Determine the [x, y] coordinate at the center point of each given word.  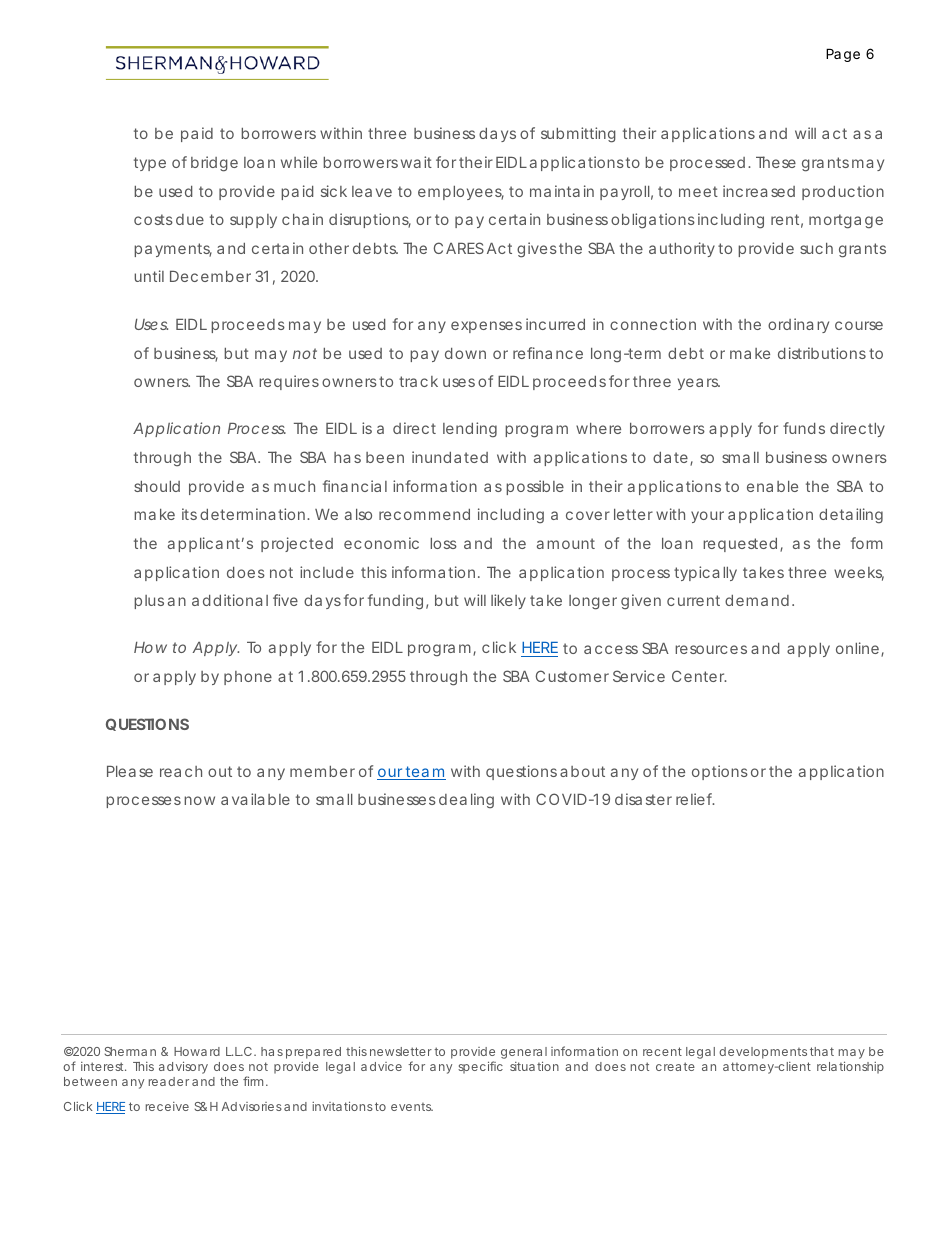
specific [480, 1067]
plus [149, 602]
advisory [183, 1067]
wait [416, 162]
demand [757, 600]
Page [843, 55]
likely [508, 601]
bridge [214, 164]
